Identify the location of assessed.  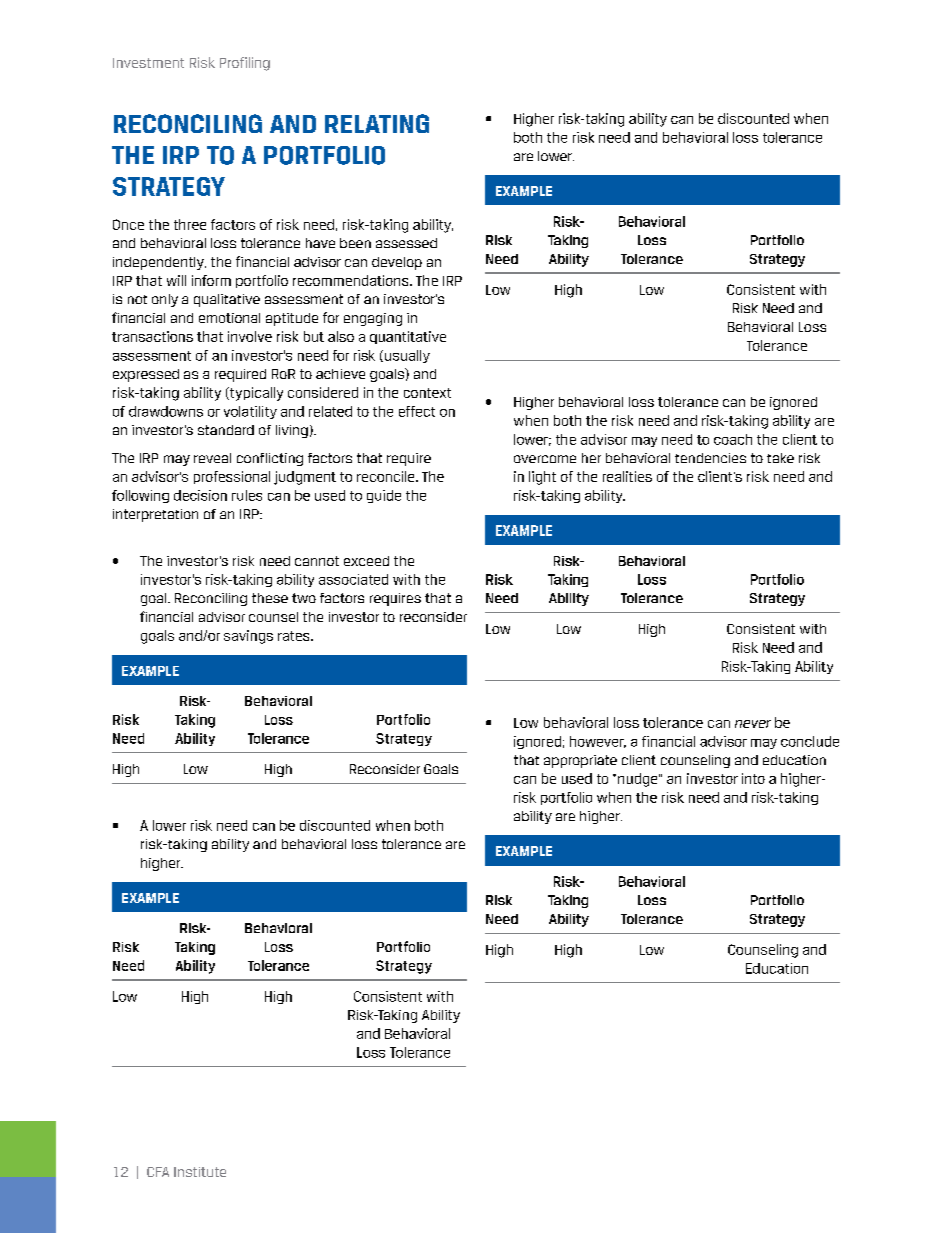
(406, 243).
